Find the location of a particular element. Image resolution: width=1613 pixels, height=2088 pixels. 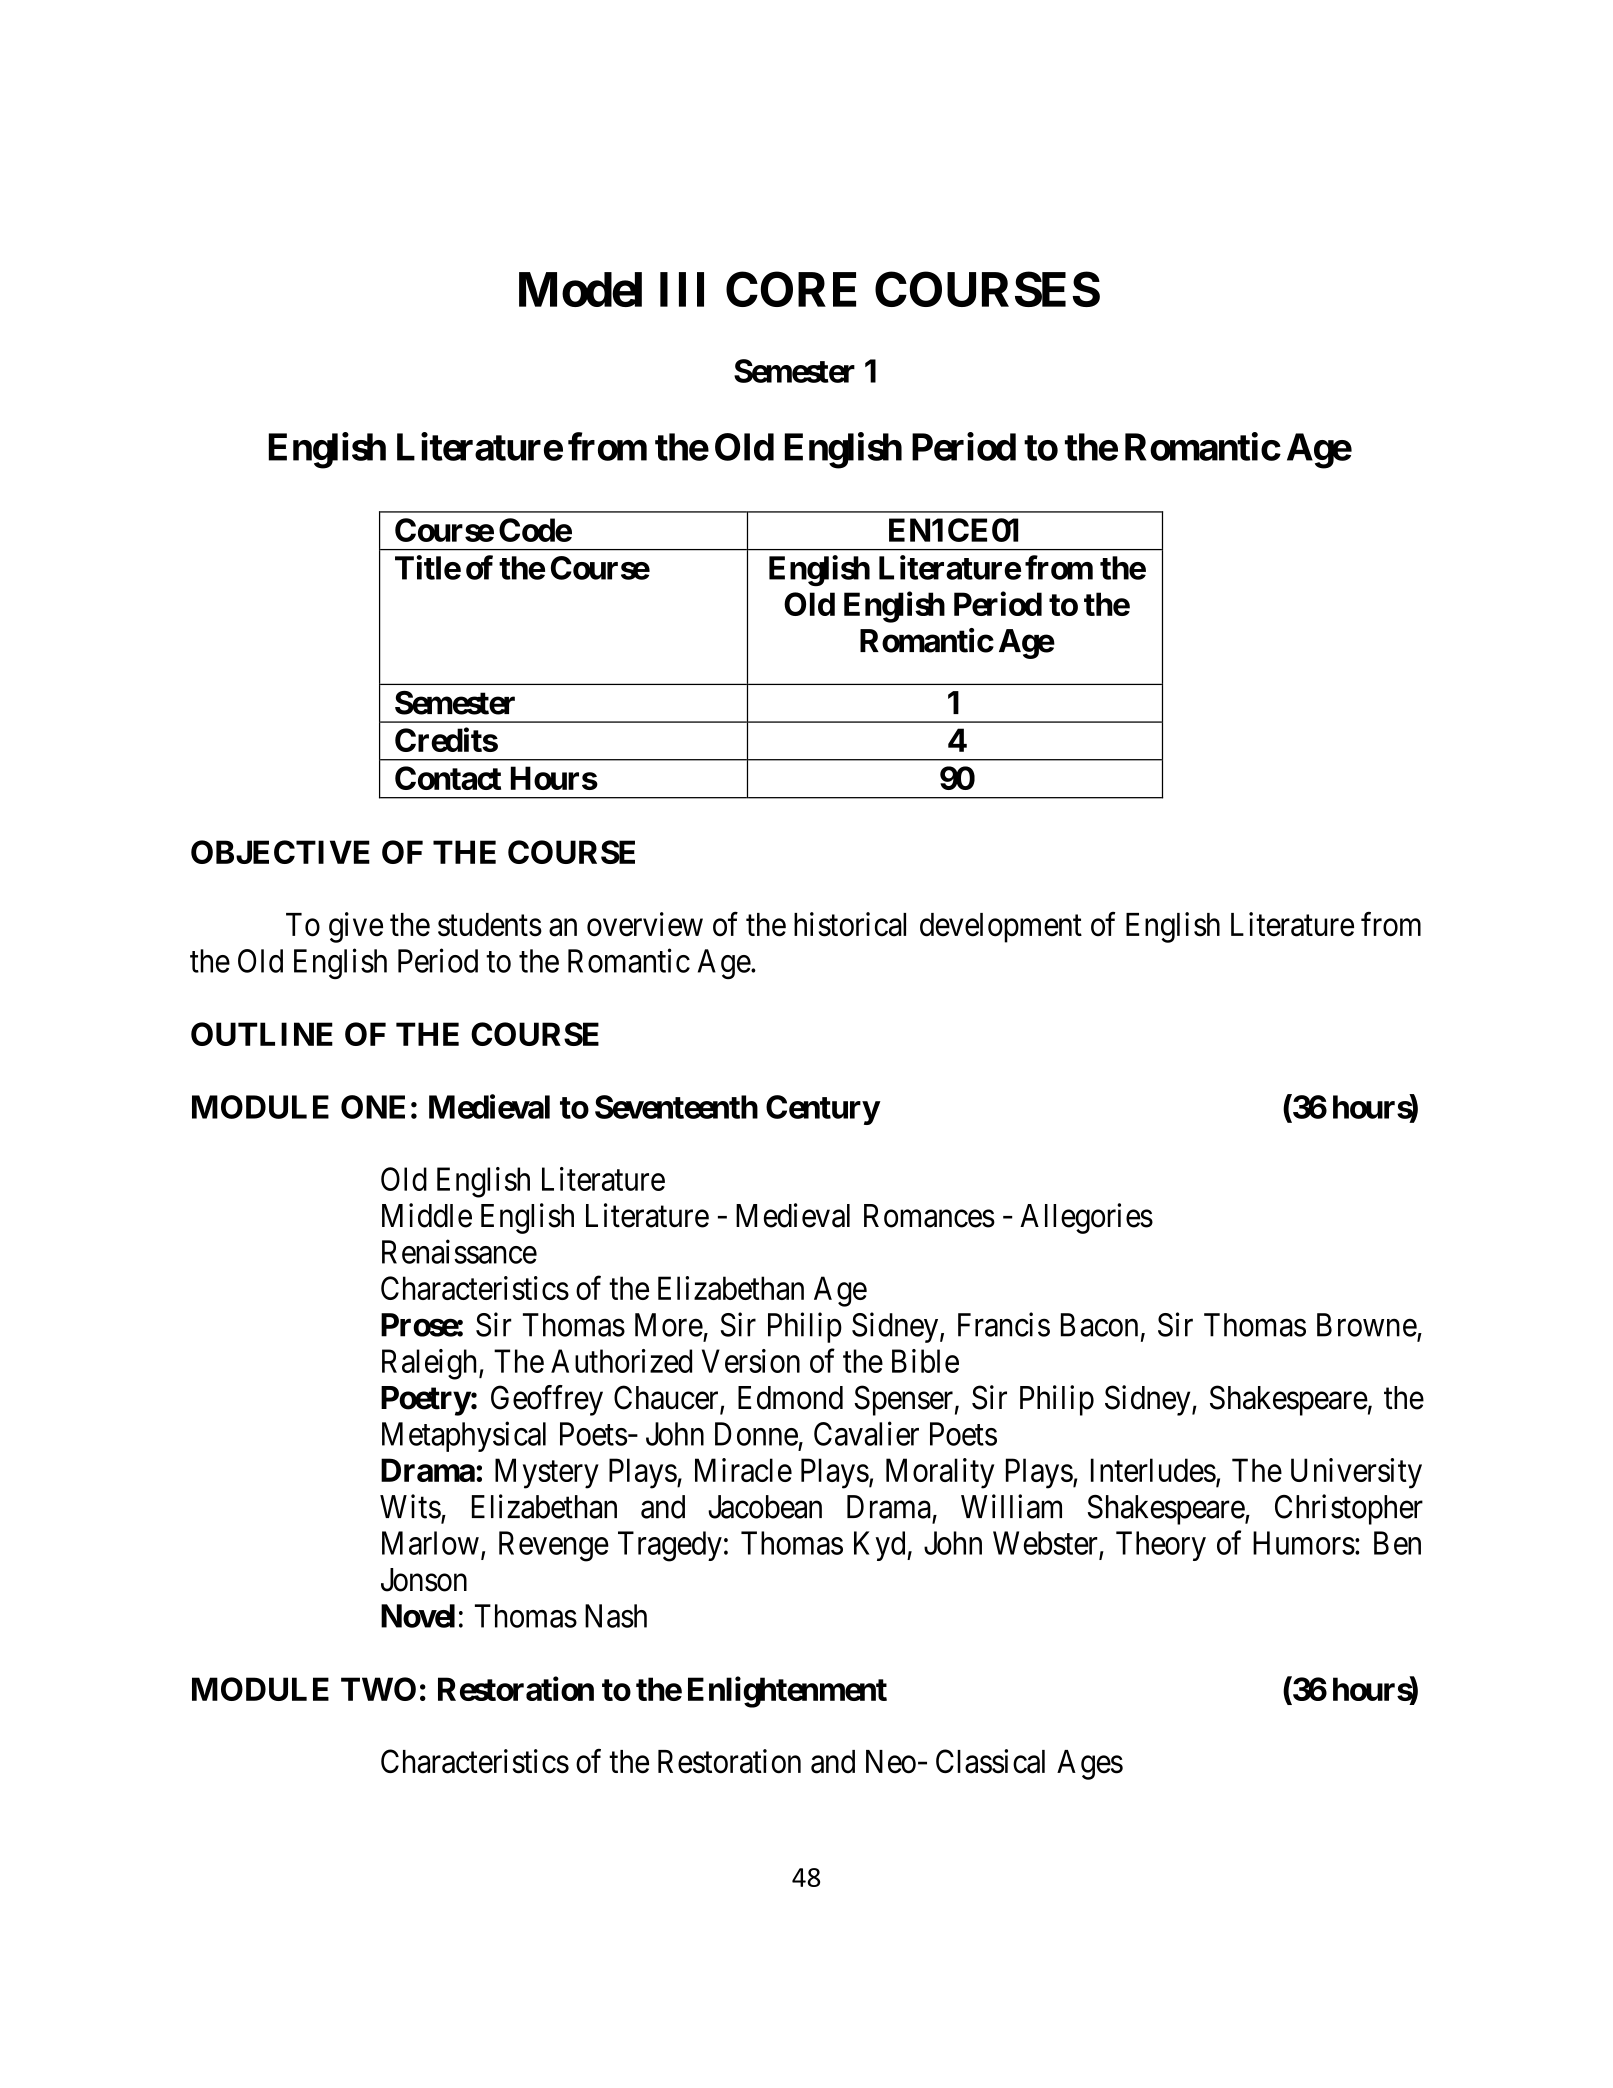

development is located at coordinates (1001, 928).
